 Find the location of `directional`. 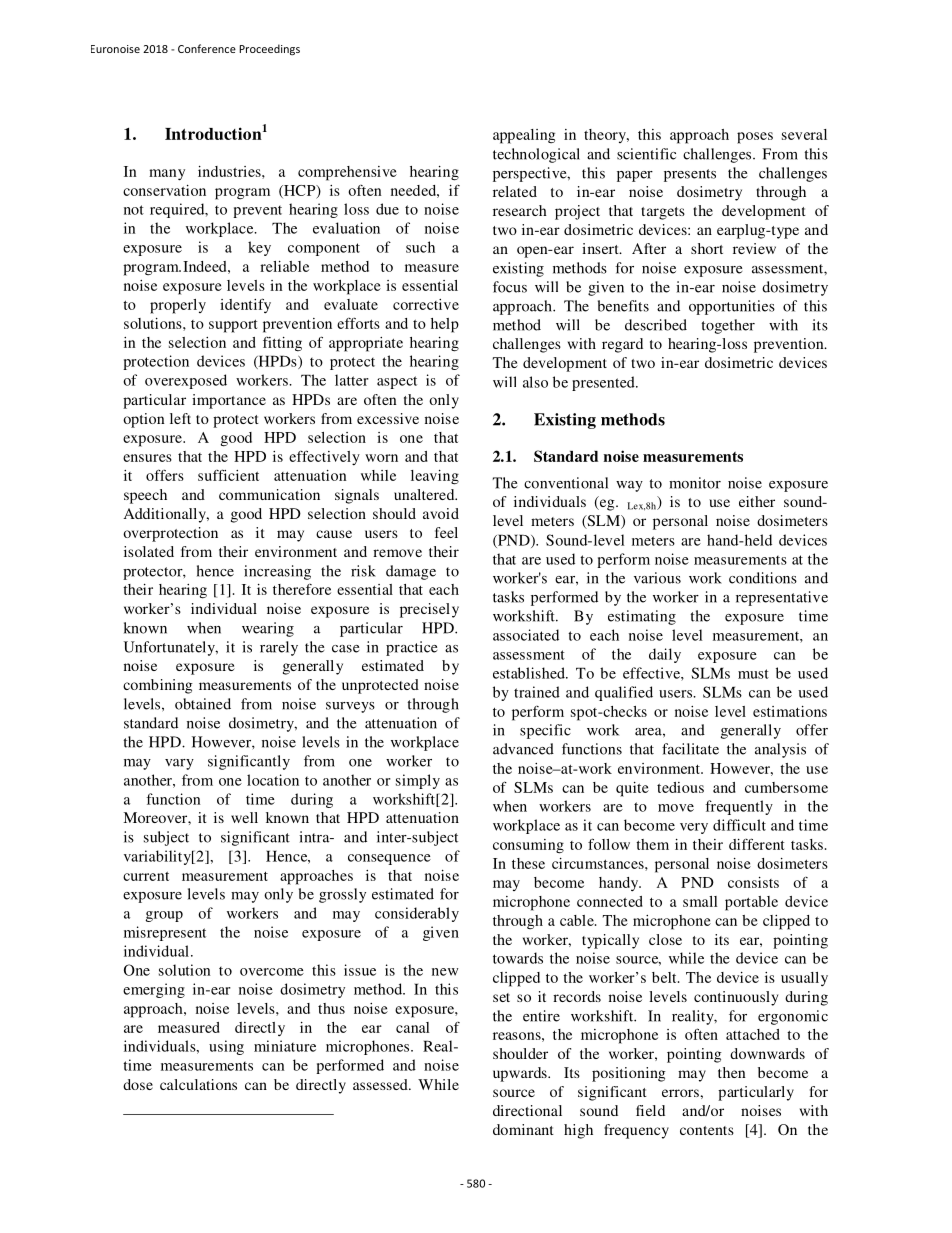

directional is located at coordinates (527, 1110).
